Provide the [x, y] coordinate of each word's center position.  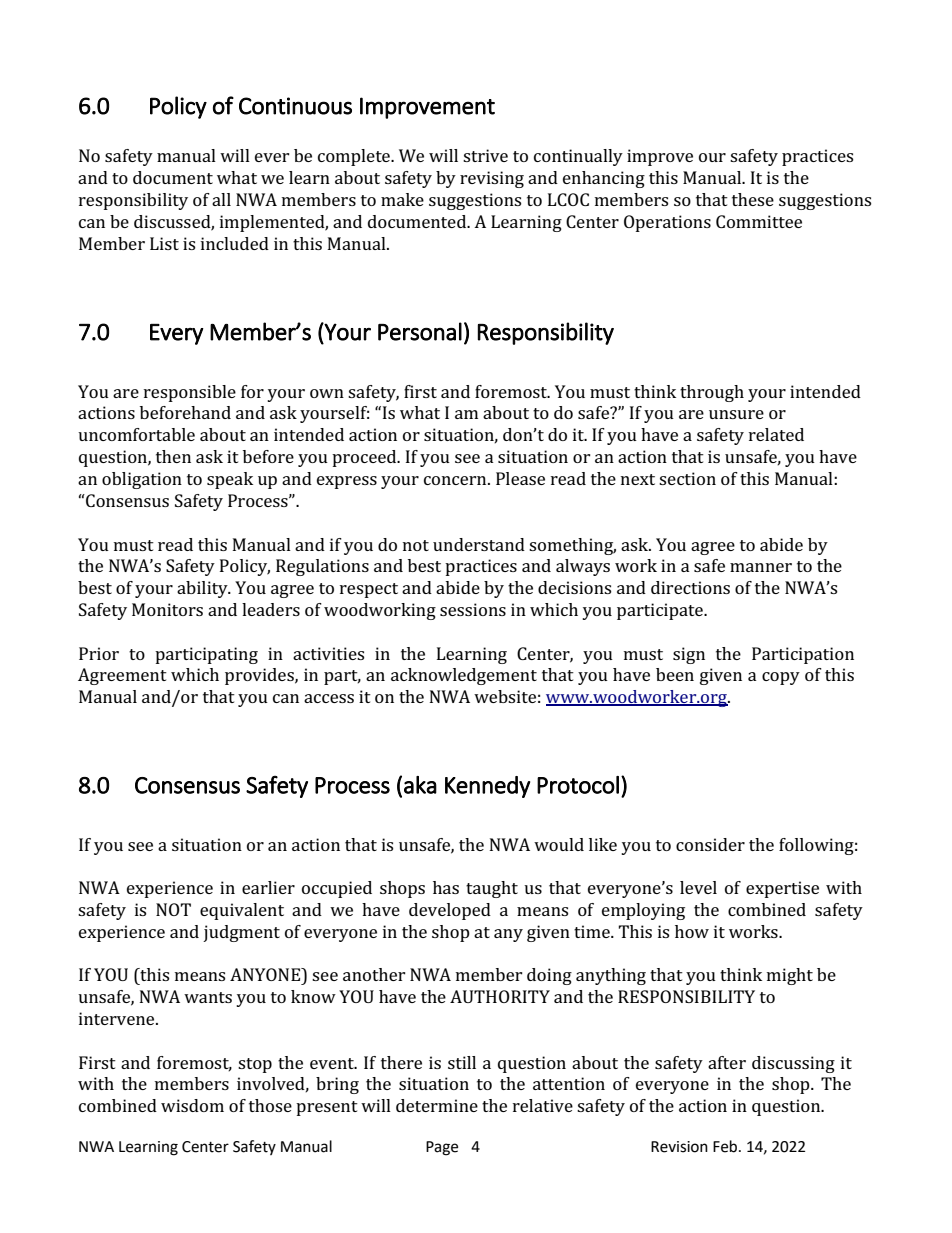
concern [456, 480]
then [173, 456]
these [753, 199]
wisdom [192, 1105]
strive [485, 155]
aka [420, 785]
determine [437, 1105]
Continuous [295, 106]
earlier [268, 887]
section [687, 478]
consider [710, 844]
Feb [726, 1146]
